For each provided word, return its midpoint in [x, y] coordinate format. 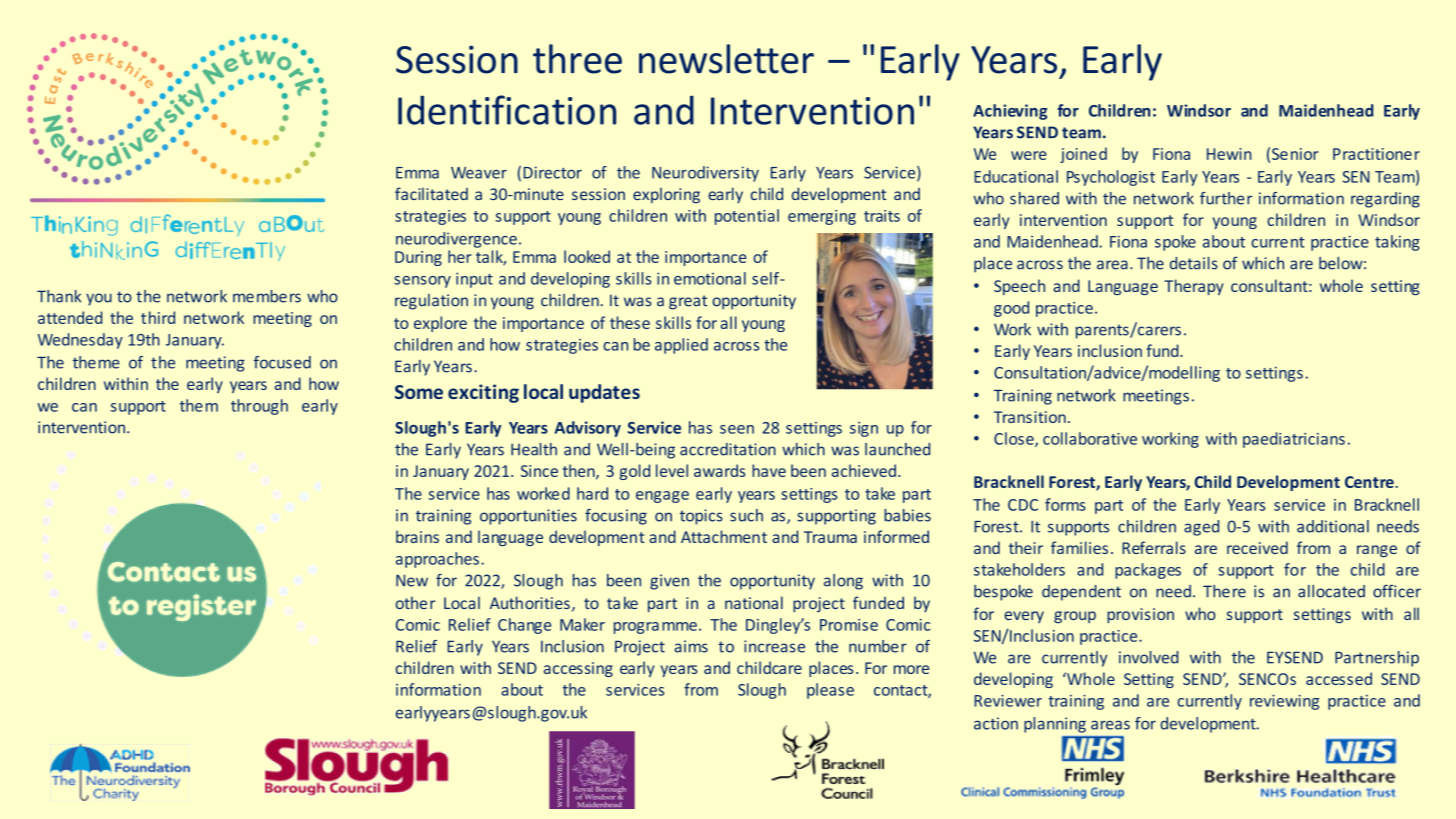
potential [747, 217]
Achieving [1010, 112]
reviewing [1284, 702]
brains [417, 536]
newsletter [726, 59]
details [1194, 263]
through [259, 407]
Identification [507, 110]
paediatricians [1294, 440]
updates [604, 393]
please [830, 691]
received [1257, 547]
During [418, 258]
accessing [578, 669]
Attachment [724, 536]
